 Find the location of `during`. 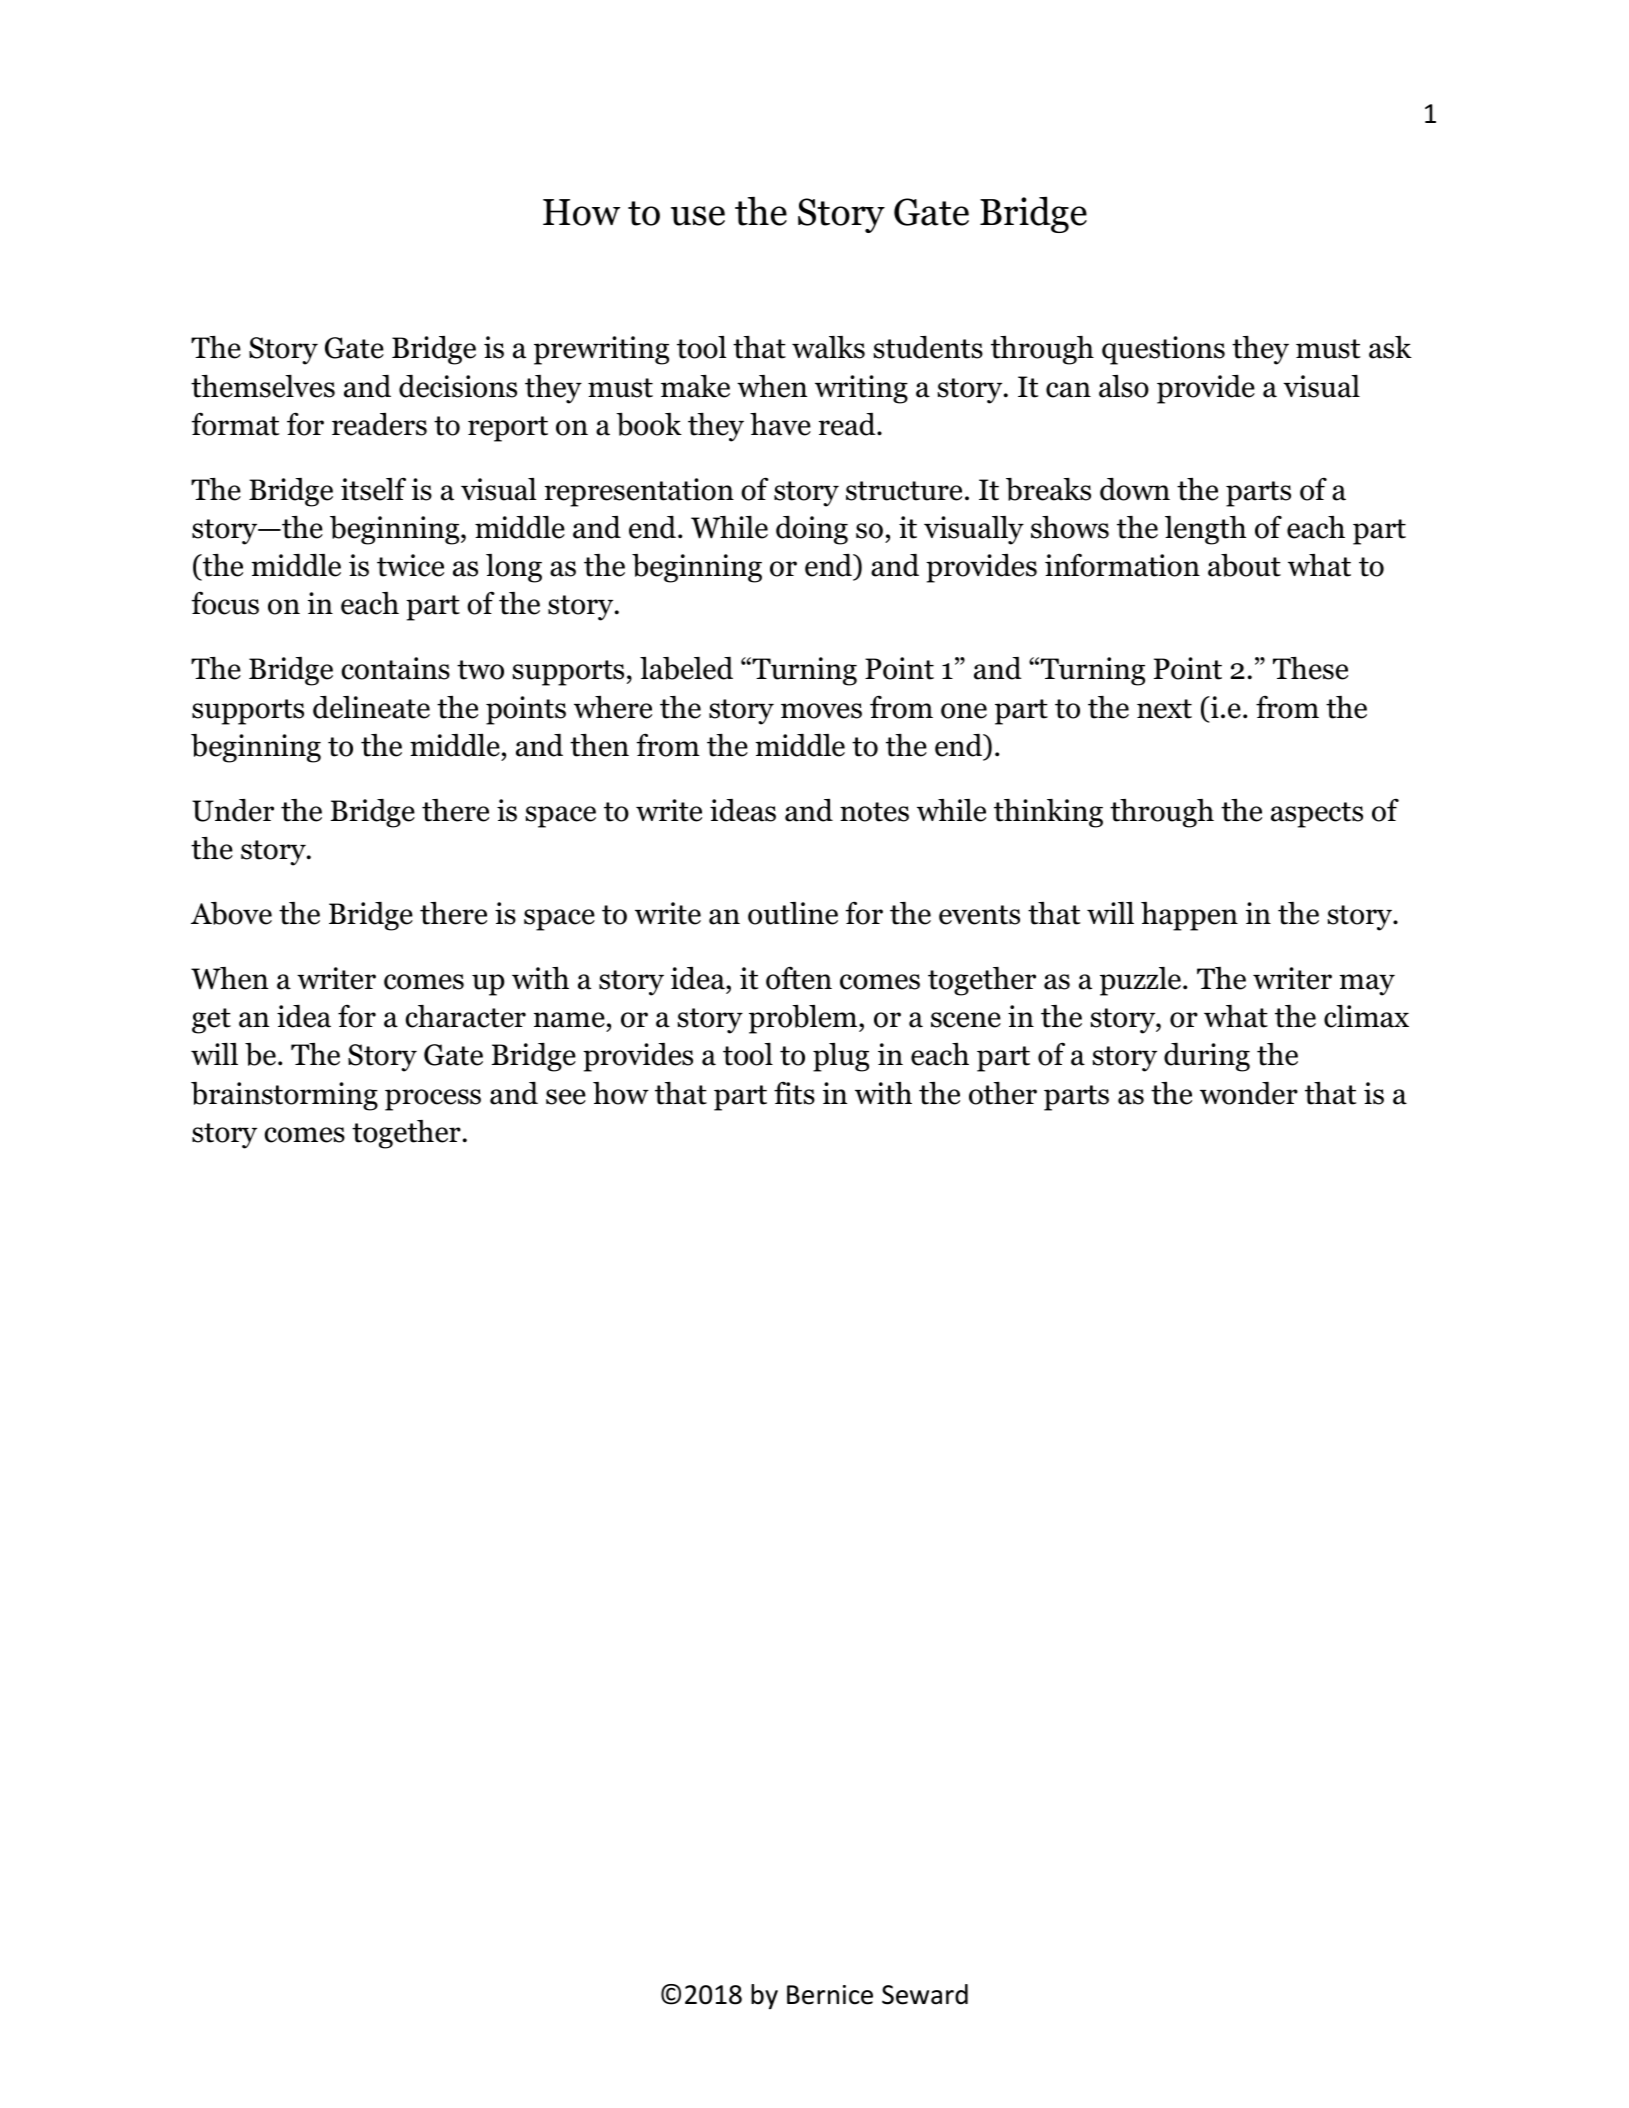

during is located at coordinates (1207, 1057).
